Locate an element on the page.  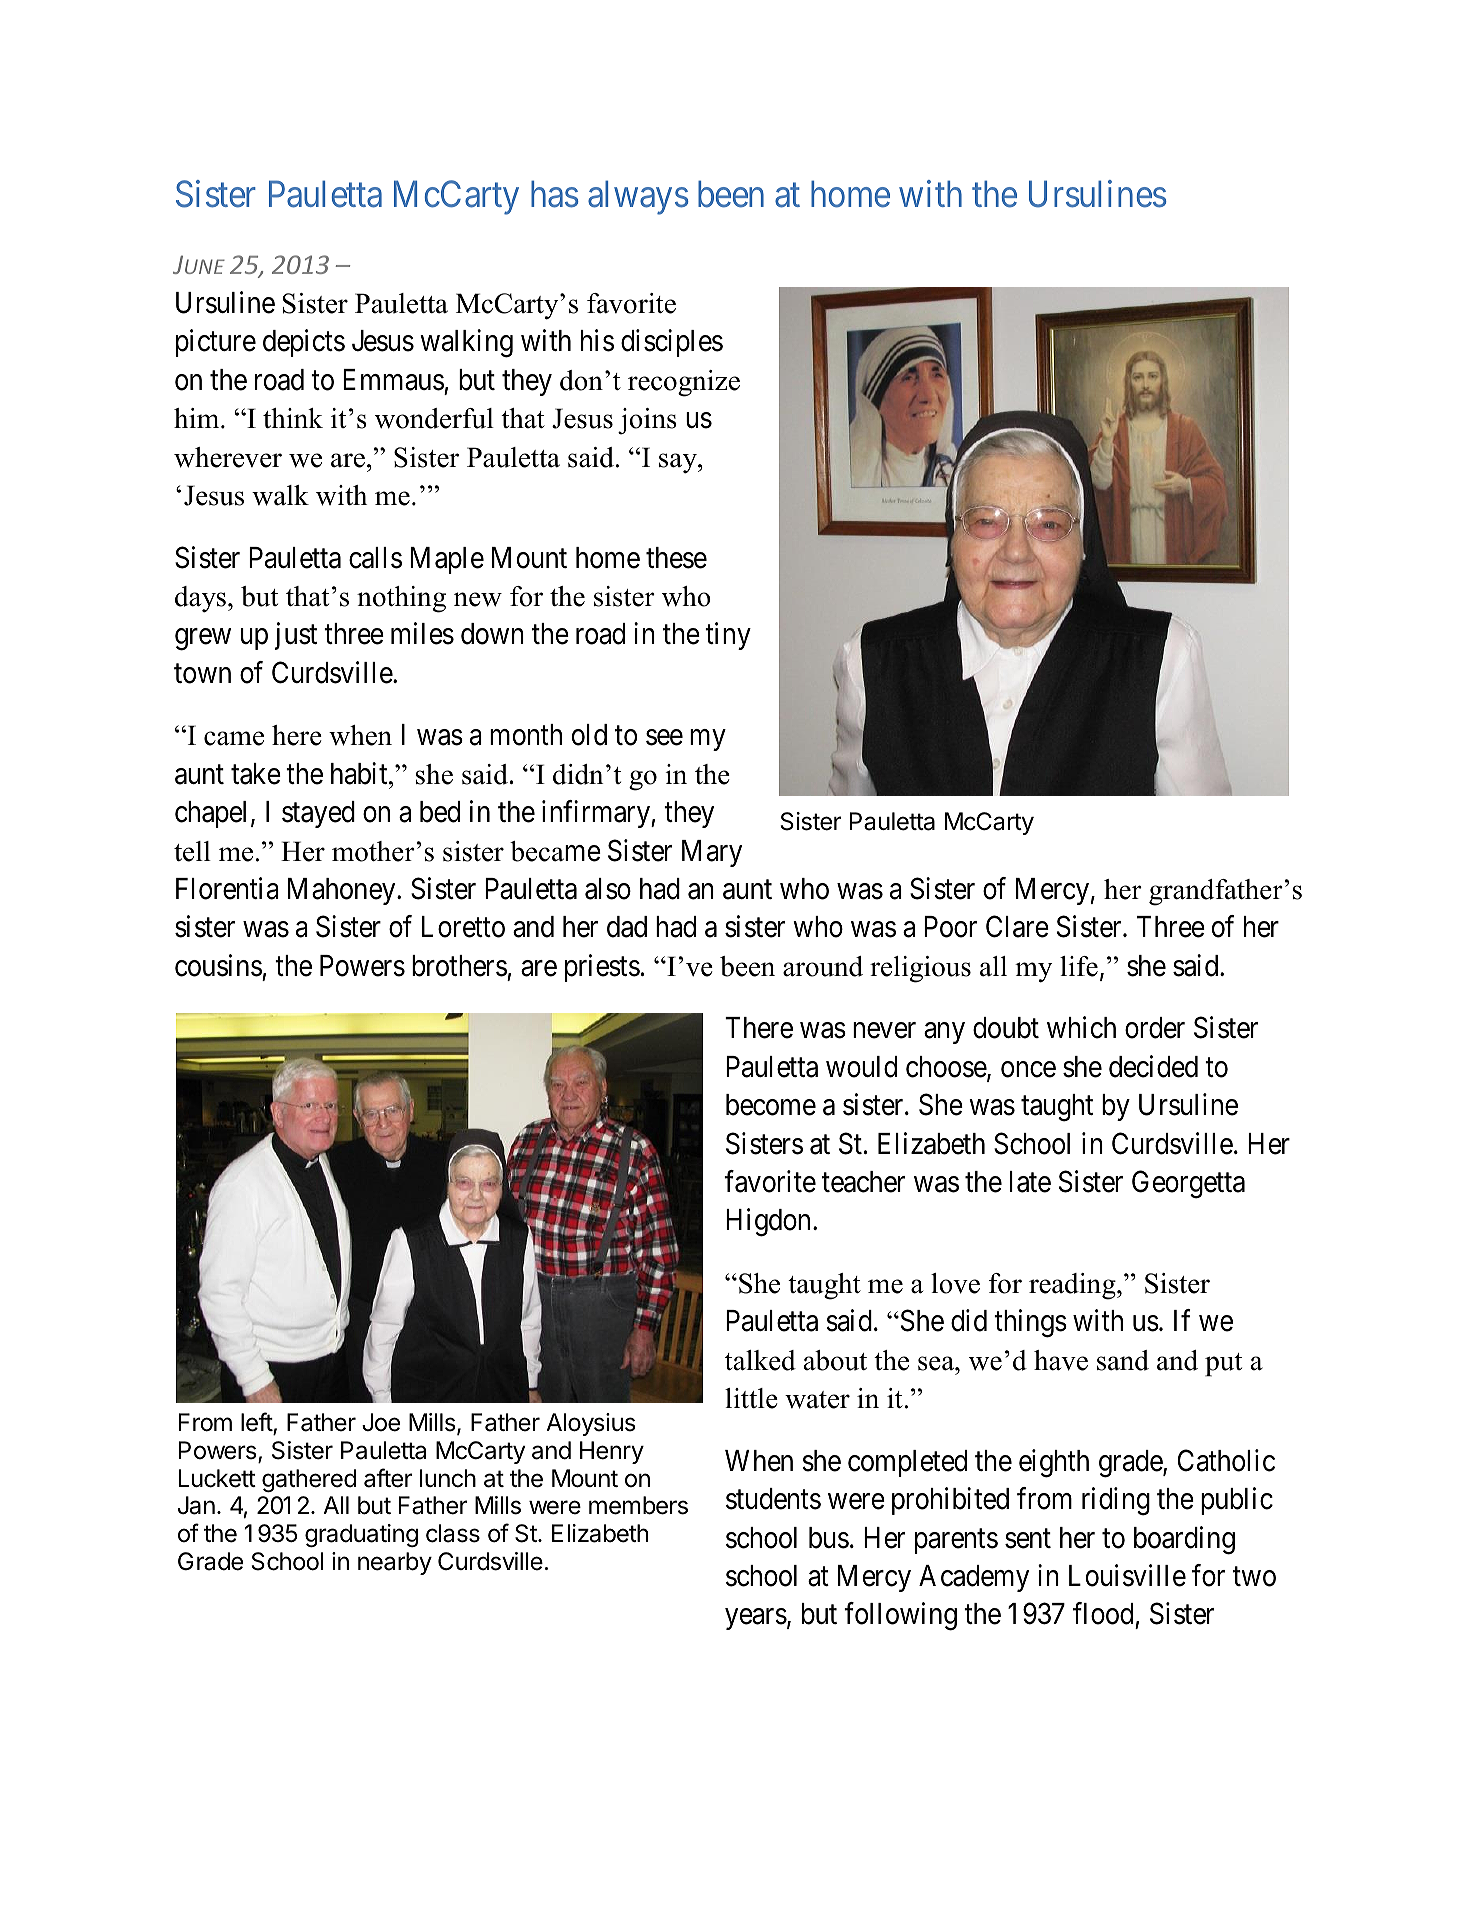
life is located at coordinates (1079, 966).
